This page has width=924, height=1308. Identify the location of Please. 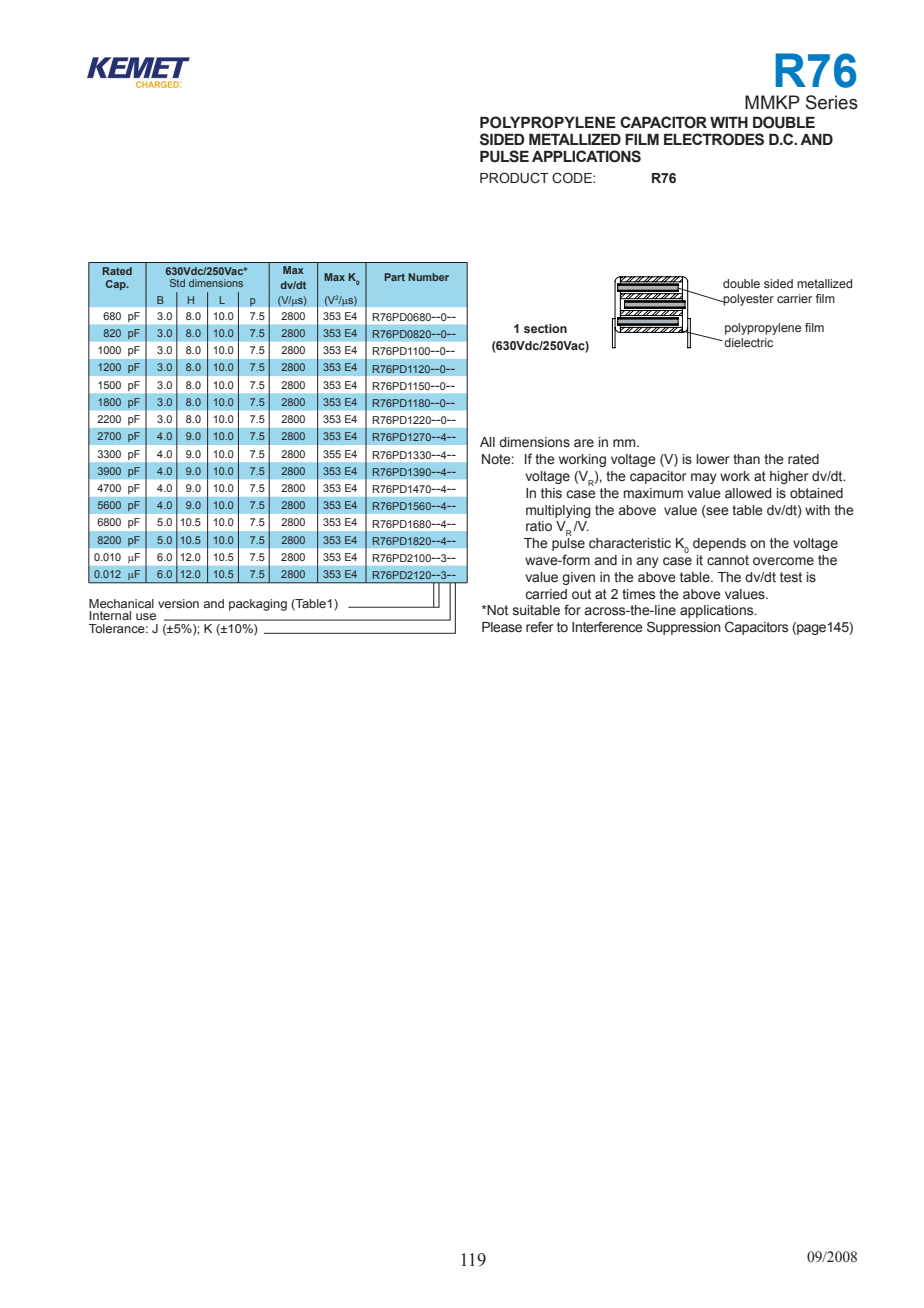
(502, 627).
